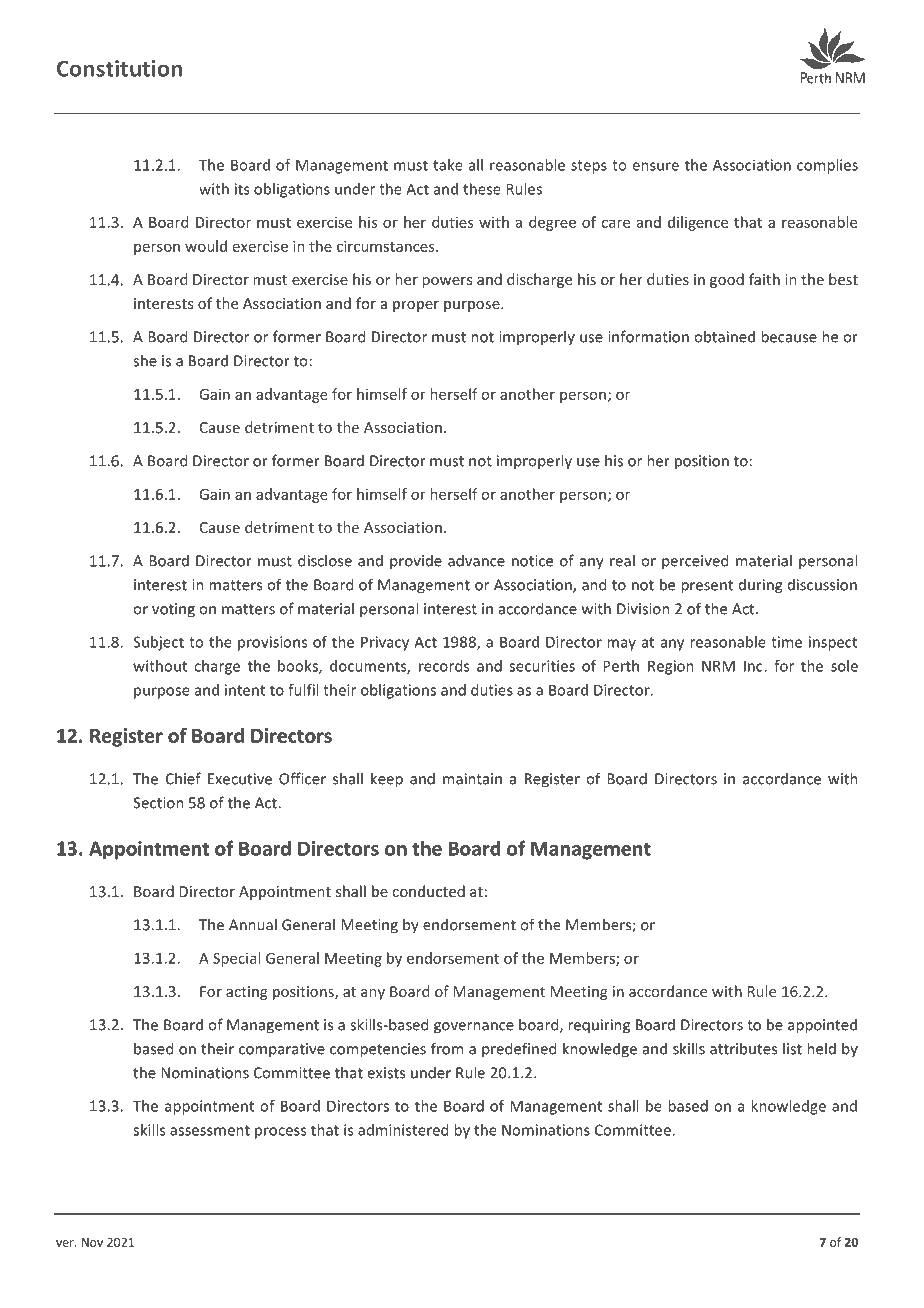 The height and width of the page is (1308, 924). What do you see at coordinates (183, 778) in the page?
I see `Chief` at bounding box center [183, 778].
